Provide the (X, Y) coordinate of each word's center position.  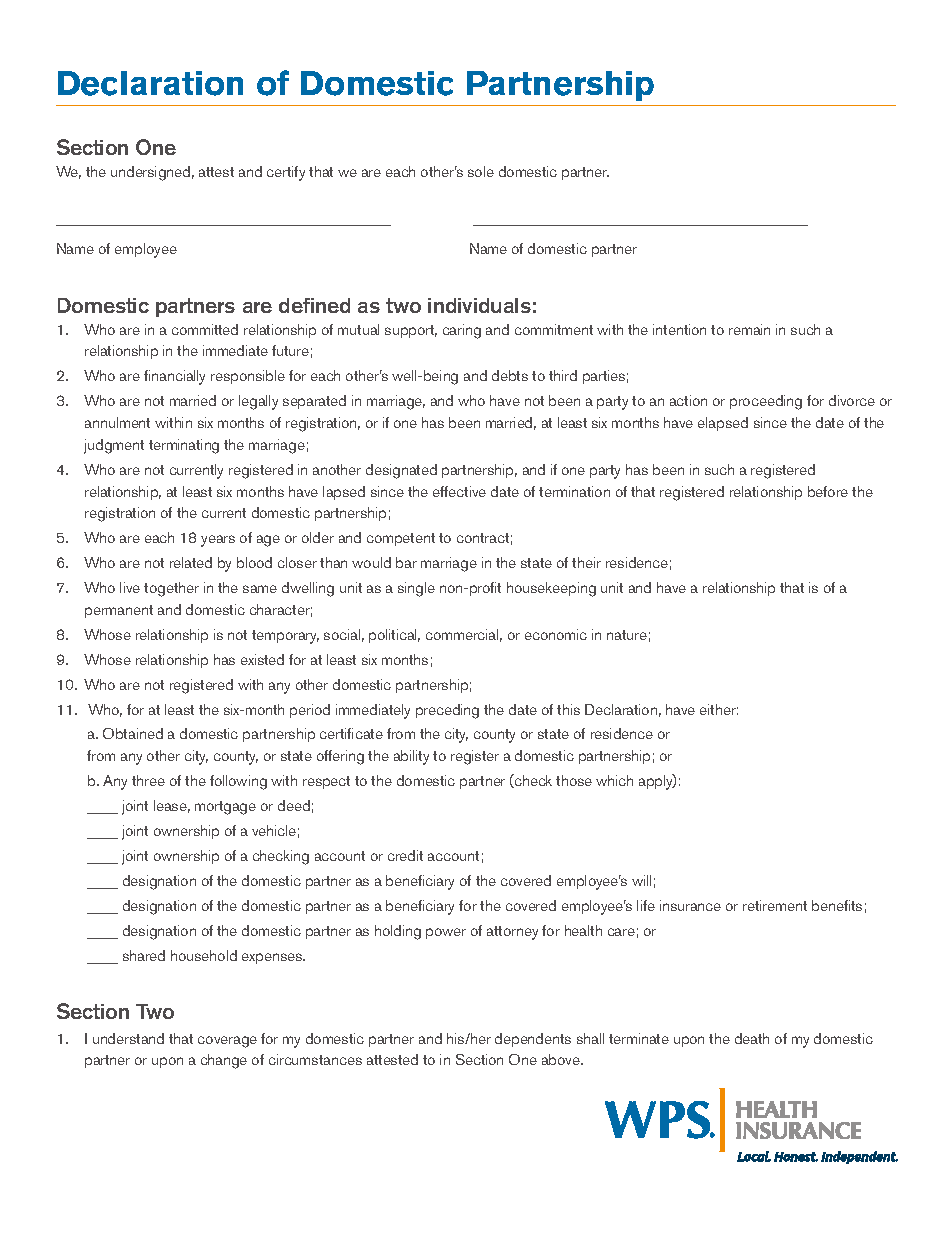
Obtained (133, 733)
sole (481, 171)
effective (459, 491)
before (828, 491)
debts (510, 375)
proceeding (766, 402)
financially (174, 377)
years (218, 541)
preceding (447, 711)
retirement (775, 905)
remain (749, 329)
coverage (227, 1042)
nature (627, 635)
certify (286, 173)
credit (405, 855)
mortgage (225, 808)
